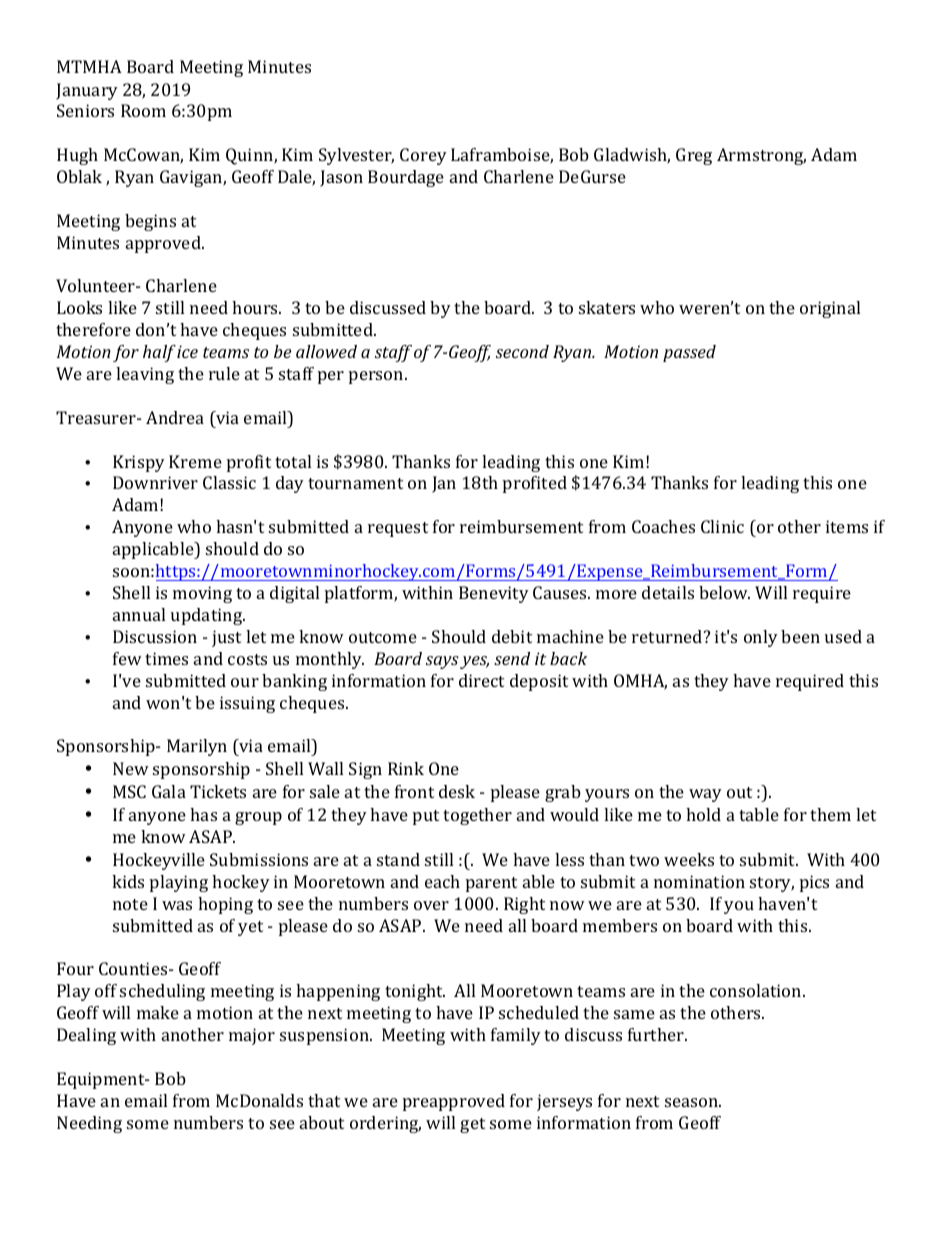 This image has height=1233, width=952. Describe the element at coordinates (169, 791) in the image. I see `Gala` at that location.
